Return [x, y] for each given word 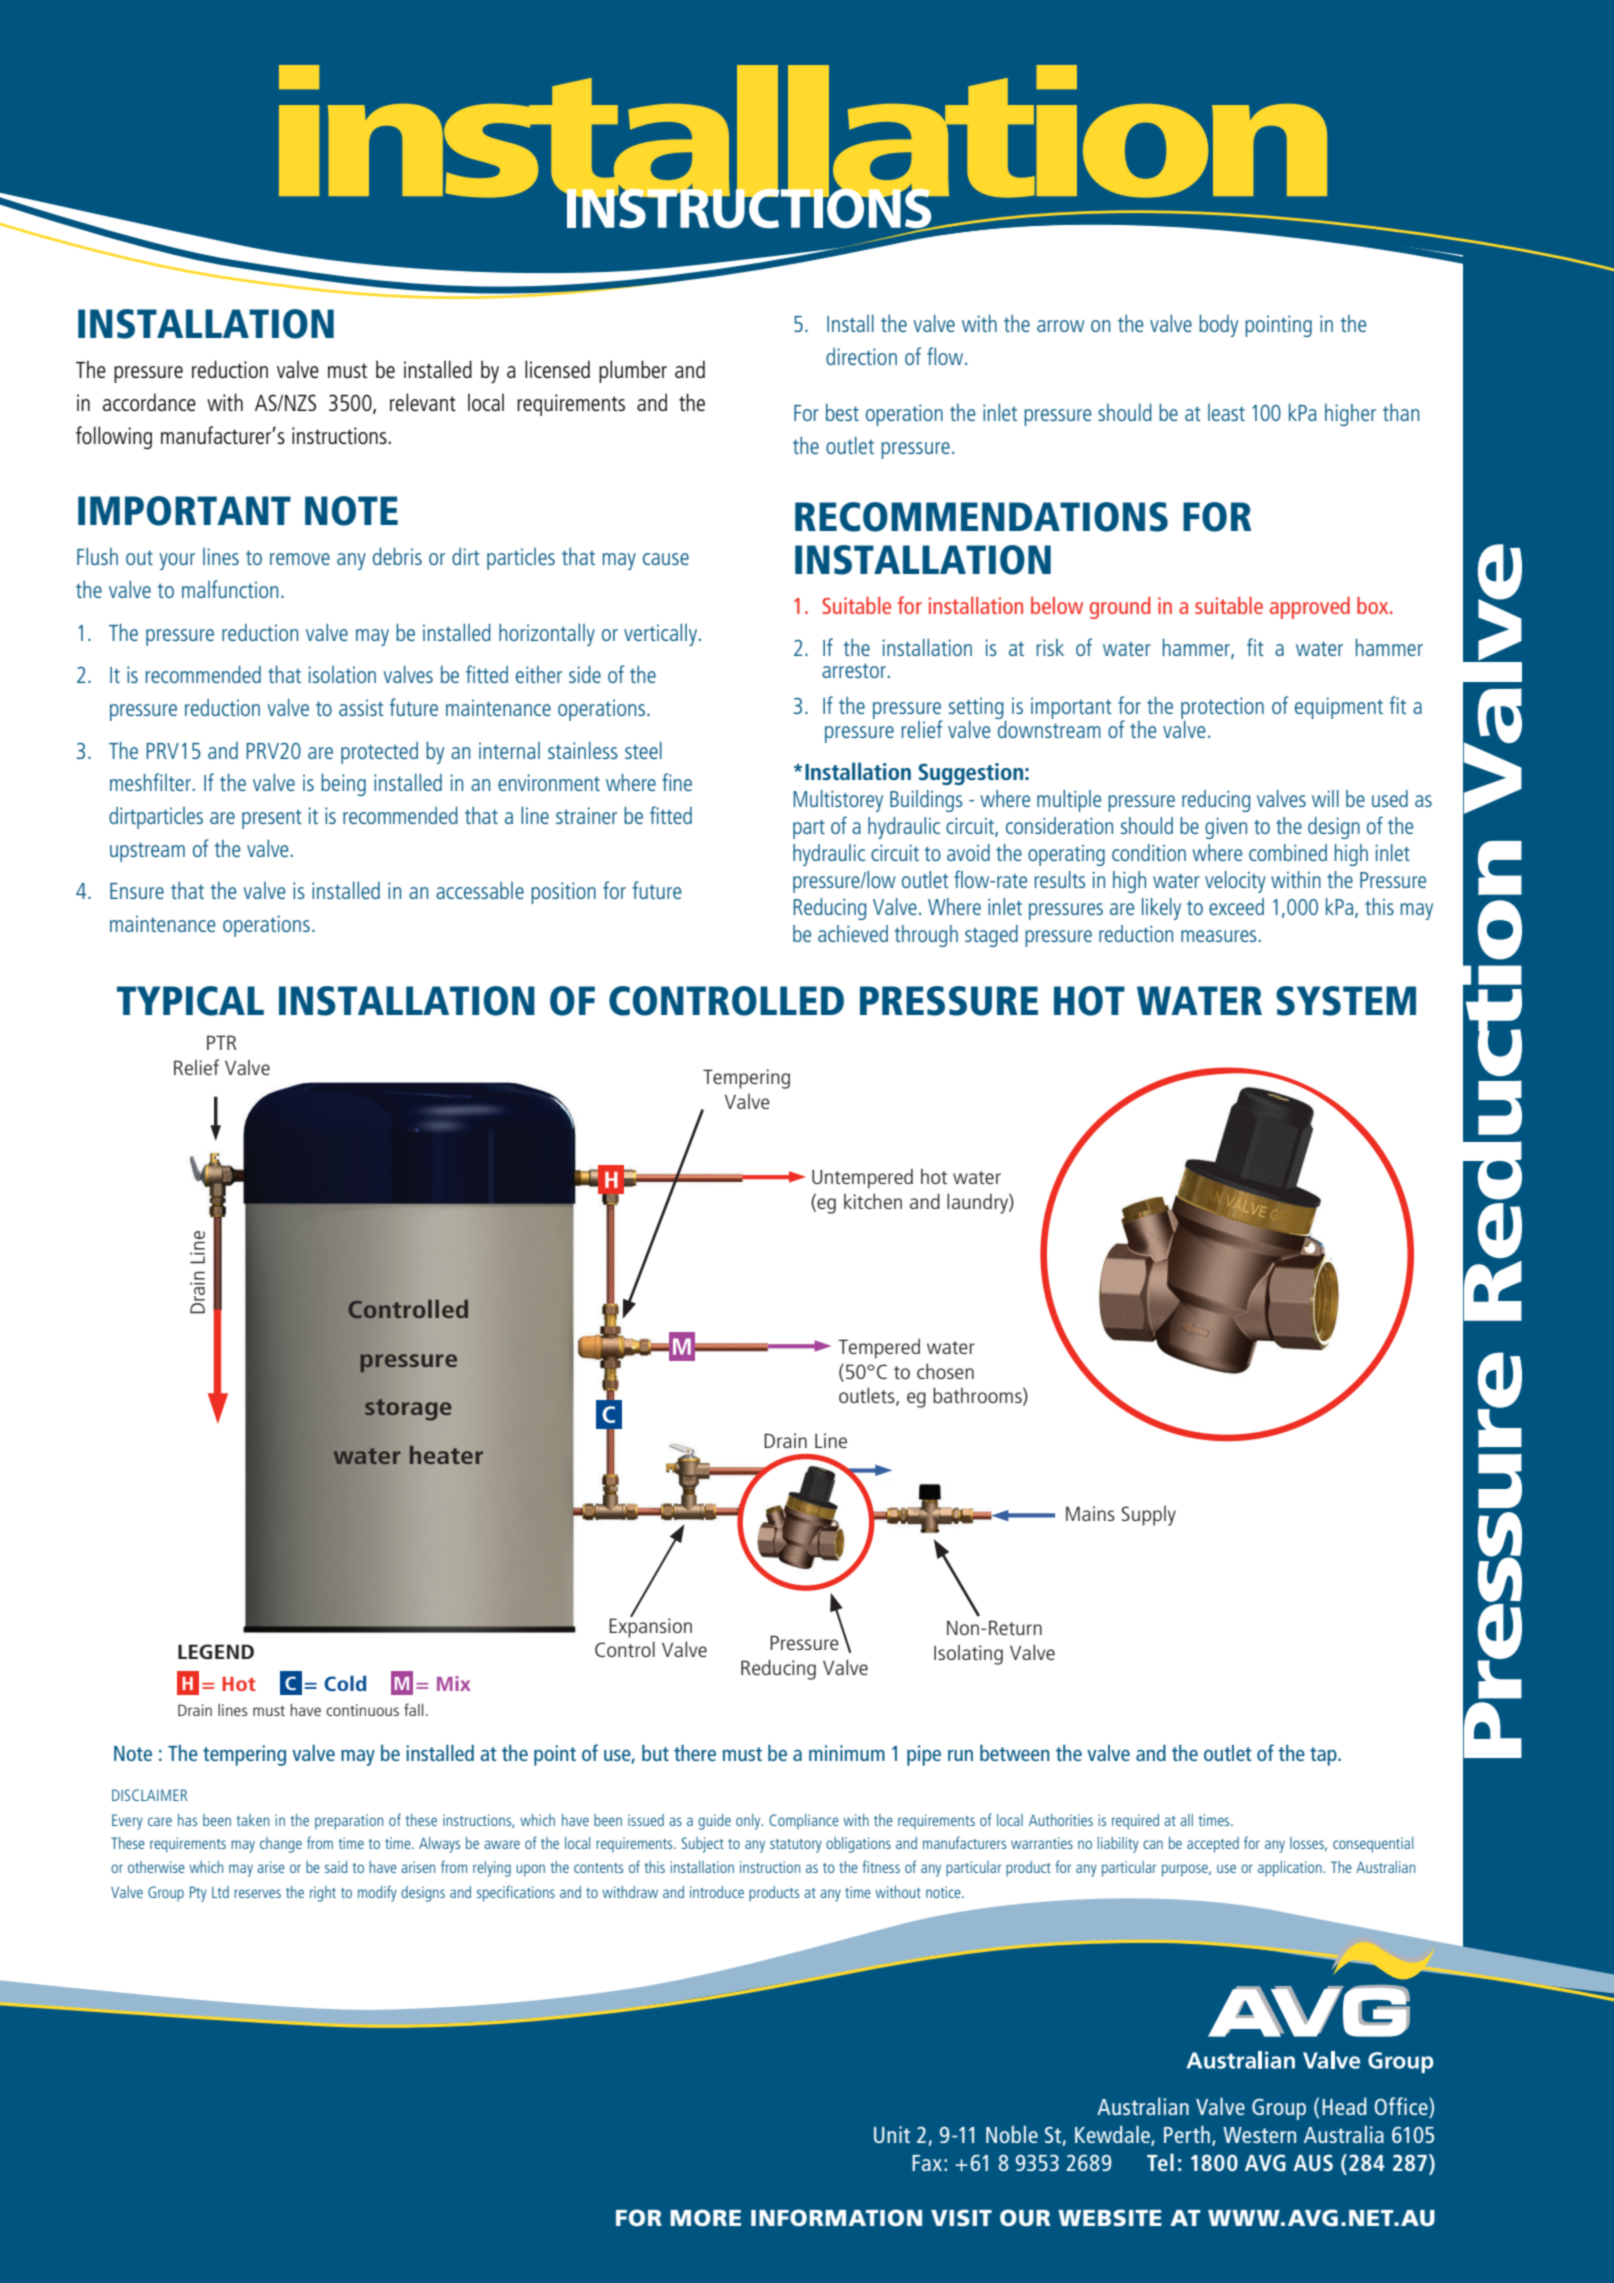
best [842, 412]
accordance [149, 402]
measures [1218, 936]
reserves [257, 1893]
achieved [853, 933]
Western [1259, 2135]
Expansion [650, 1627]
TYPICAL [190, 1001]
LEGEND [216, 1651]
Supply [1148, 1516]
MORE [705, 2218]
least [1226, 412]
